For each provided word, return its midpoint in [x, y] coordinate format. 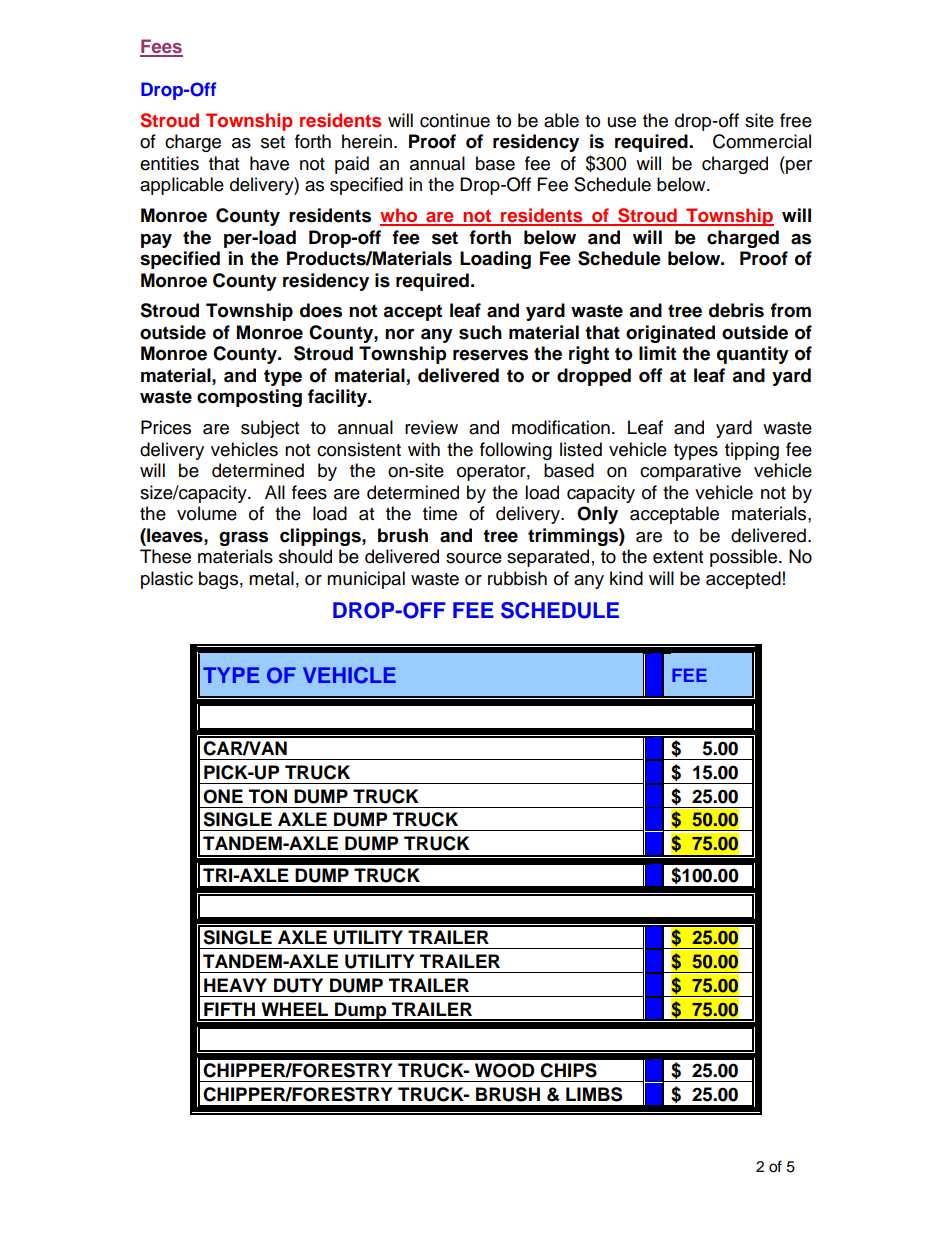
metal [271, 578]
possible [745, 558]
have [269, 163]
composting [249, 398]
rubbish [517, 578]
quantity [753, 355]
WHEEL [294, 1009]
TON [268, 796]
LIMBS [594, 1094]
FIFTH [229, 1009]
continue [455, 120]
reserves [490, 355]
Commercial [762, 141]
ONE [223, 796]
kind [626, 578]
